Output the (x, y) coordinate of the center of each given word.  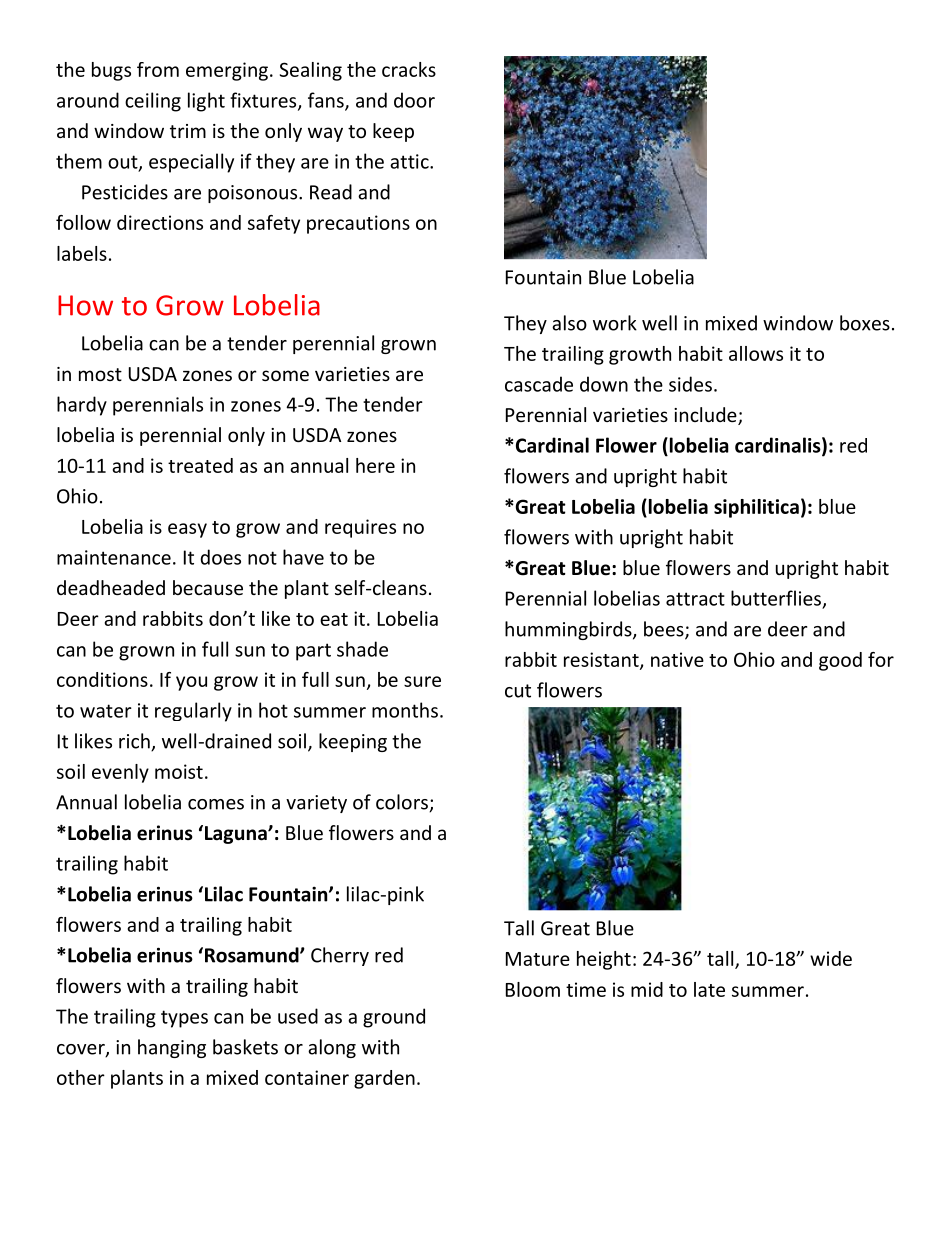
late (709, 989)
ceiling (153, 102)
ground (394, 1018)
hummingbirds (569, 630)
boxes (865, 323)
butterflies (776, 598)
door (414, 100)
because (208, 587)
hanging (172, 1048)
